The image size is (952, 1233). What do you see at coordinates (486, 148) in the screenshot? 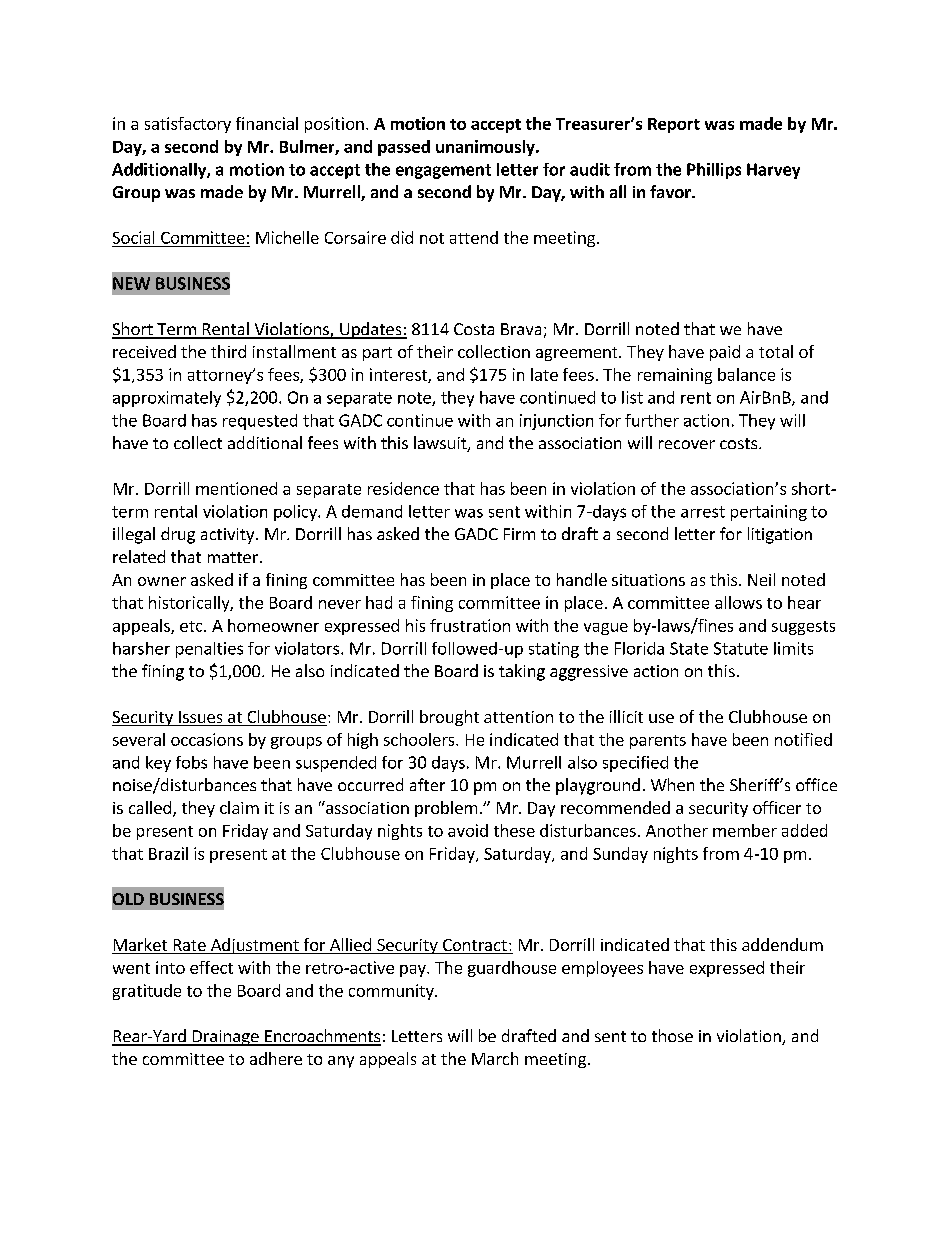
I see `unanimously` at bounding box center [486, 148].
